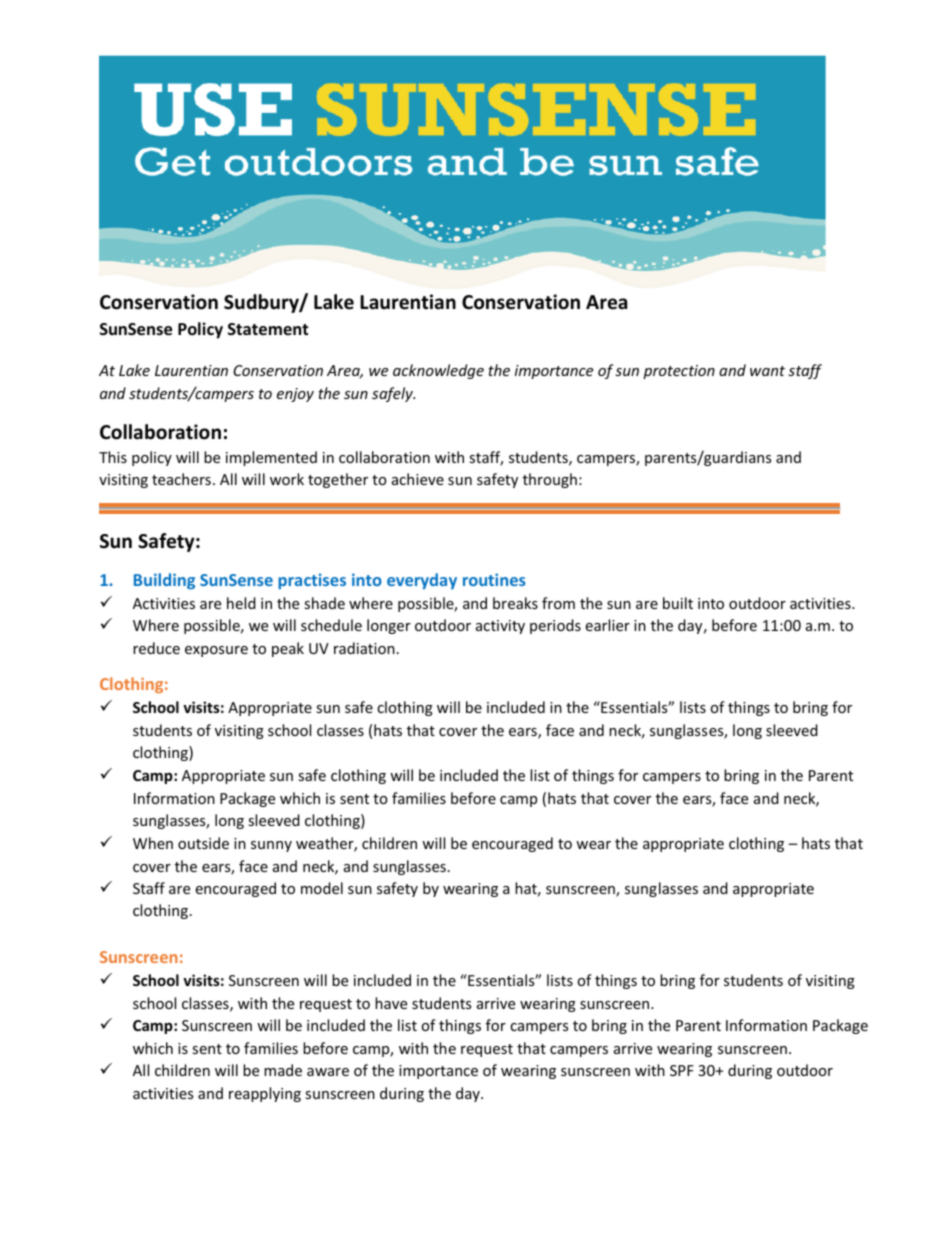 Image resolution: width=952 pixels, height=1233 pixels. What do you see at coordinates (328, 1072) in the document?
I see `aware` at bounding box center [328, 1072].
